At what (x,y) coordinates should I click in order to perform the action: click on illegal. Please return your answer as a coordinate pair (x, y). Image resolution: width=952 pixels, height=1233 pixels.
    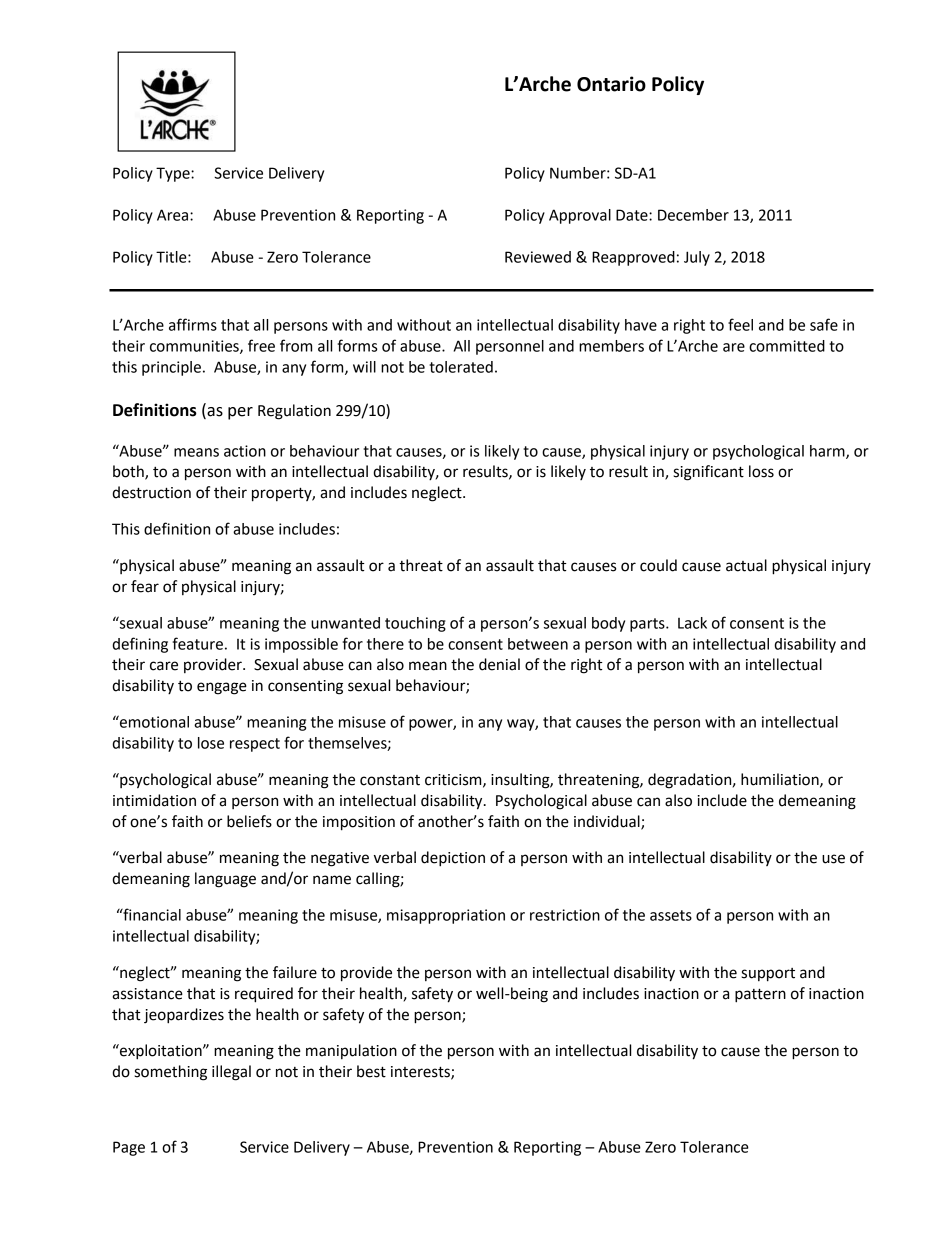
    Looking at the image, I should click on (231, 1073).
